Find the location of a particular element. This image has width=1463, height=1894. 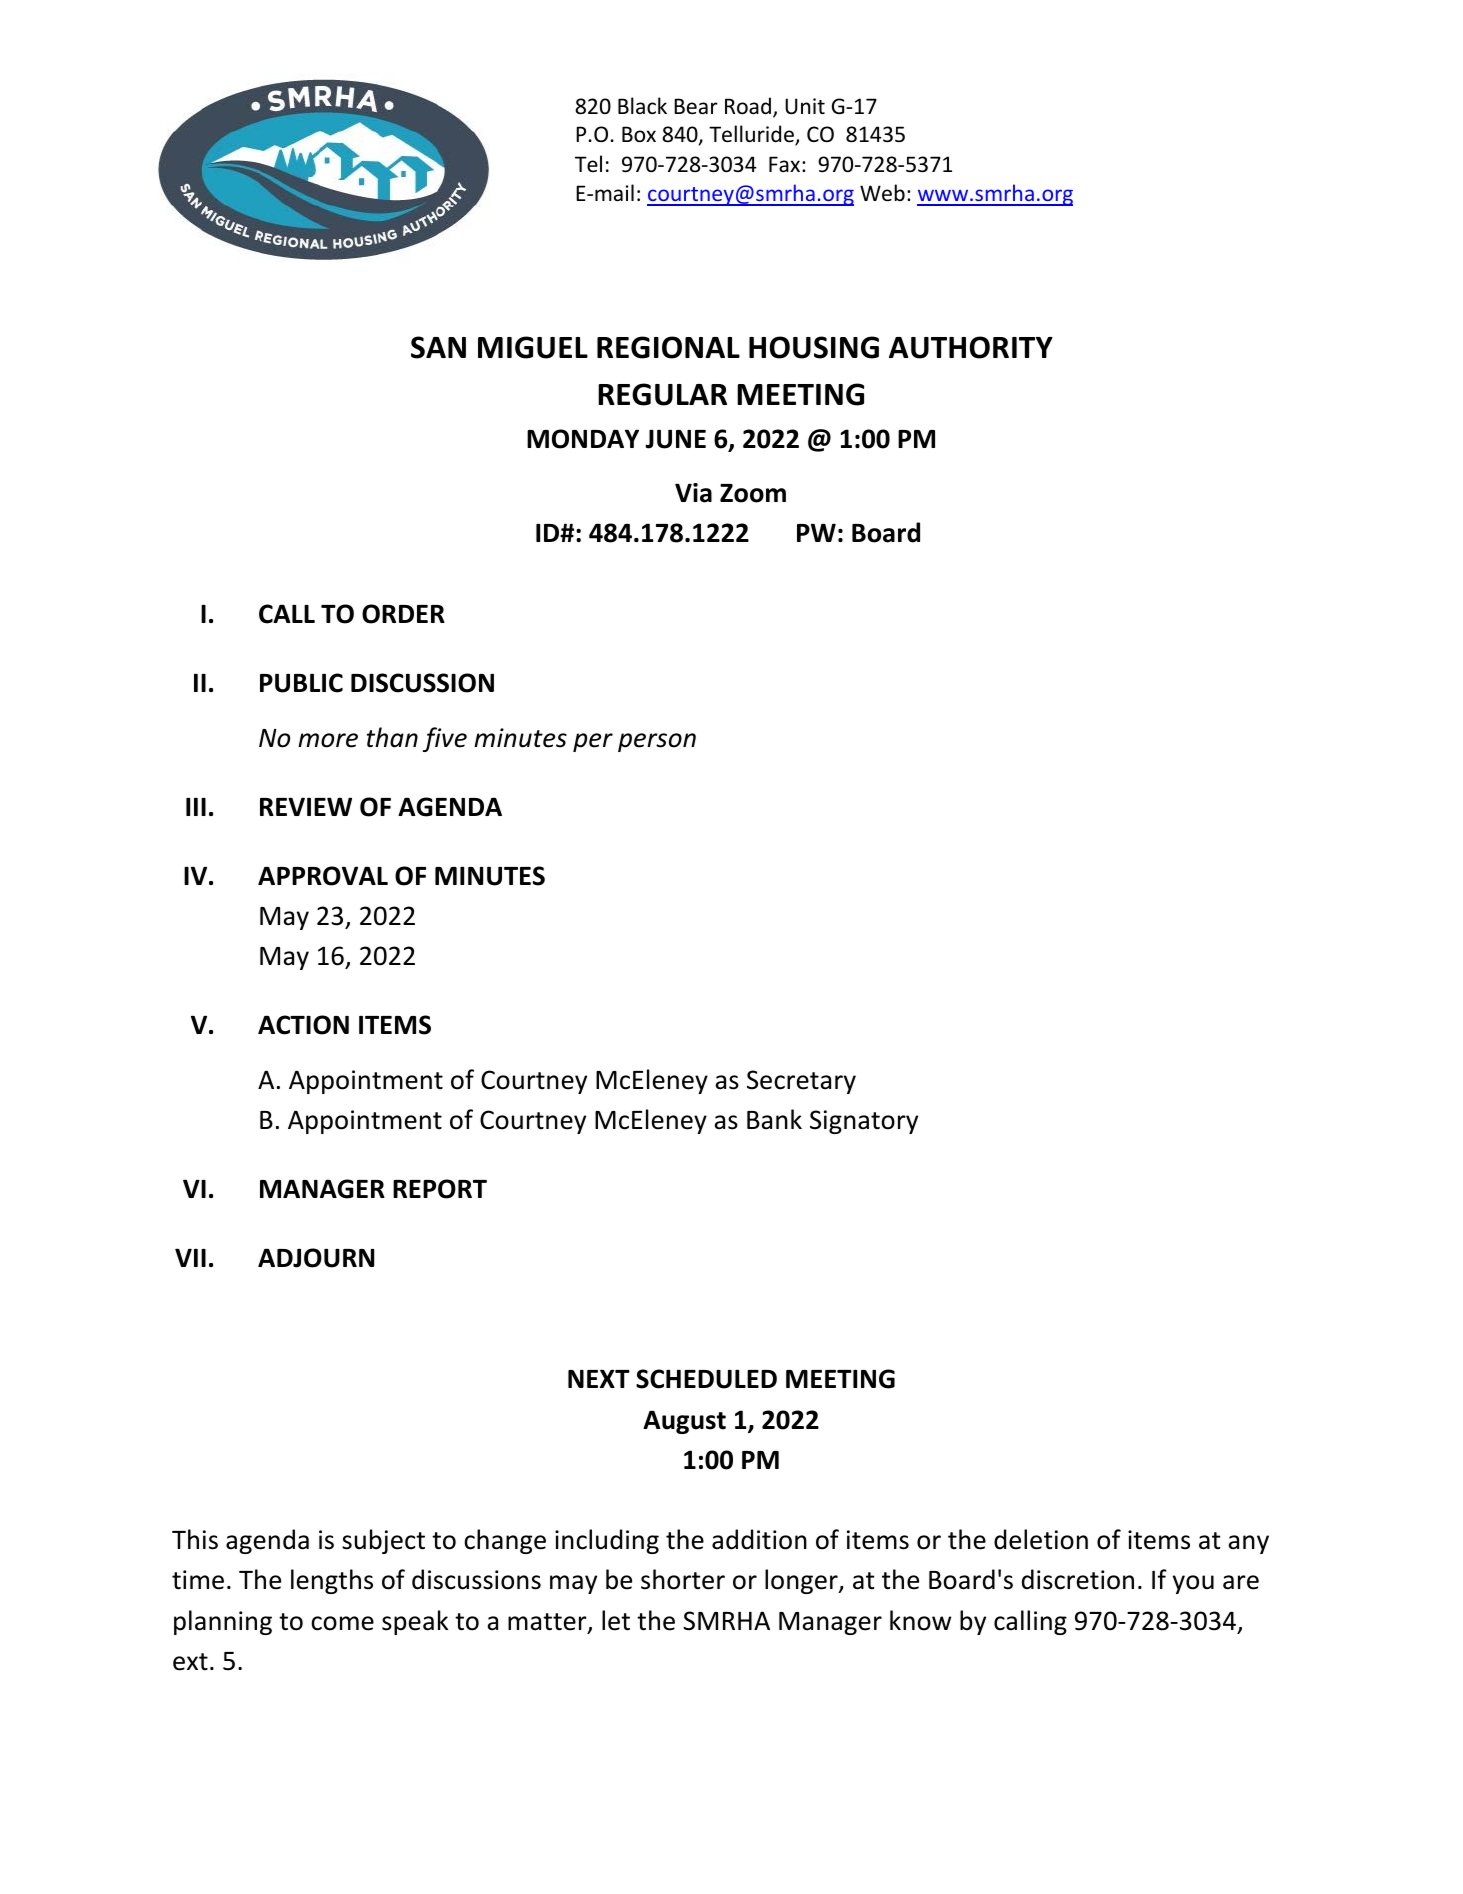

PUBLIC is located at coordinates (301, 683).
